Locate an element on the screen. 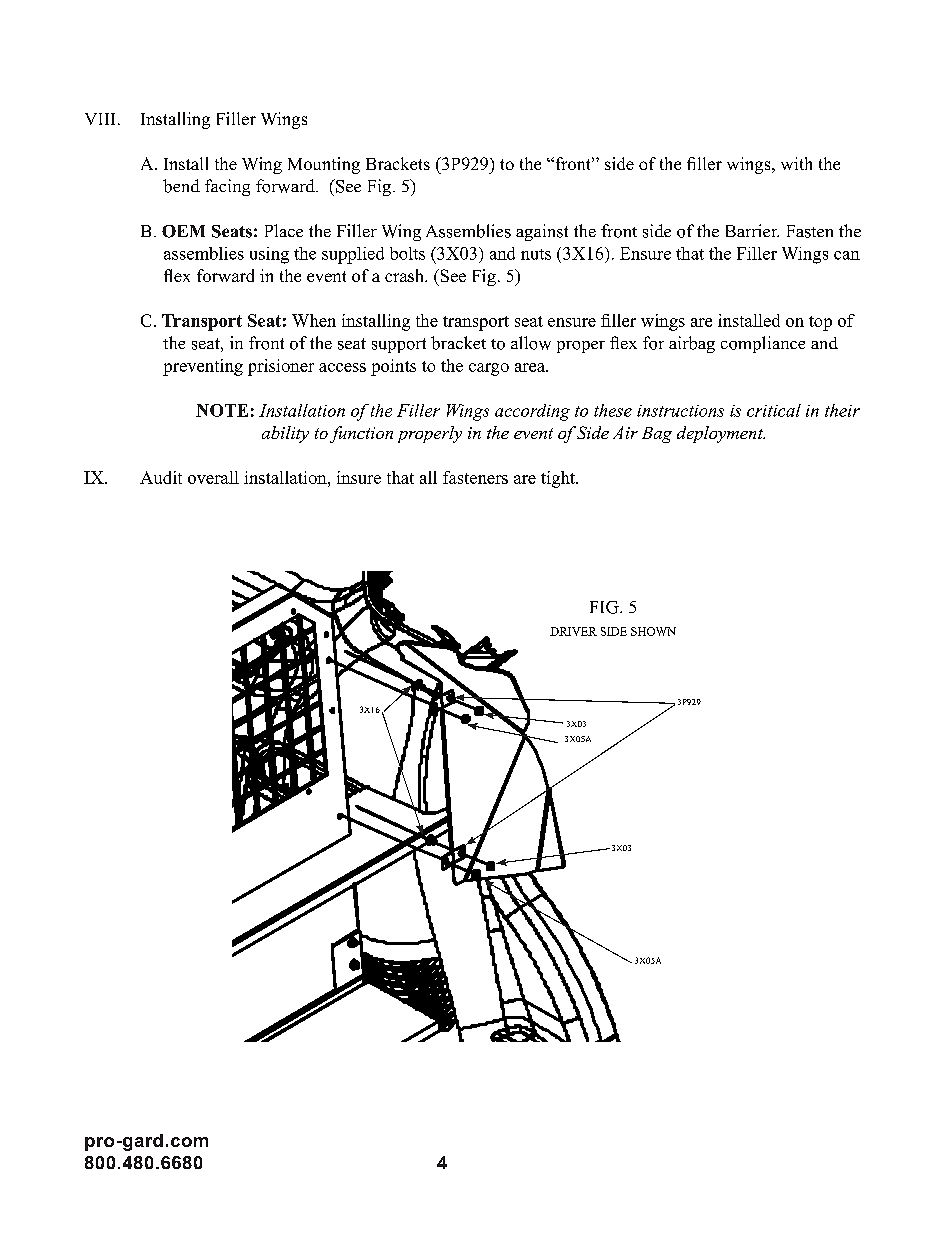 Image resolution: width=952 pixels, height=1233 pixels. Mounting is located at coordinates (324, 165).
